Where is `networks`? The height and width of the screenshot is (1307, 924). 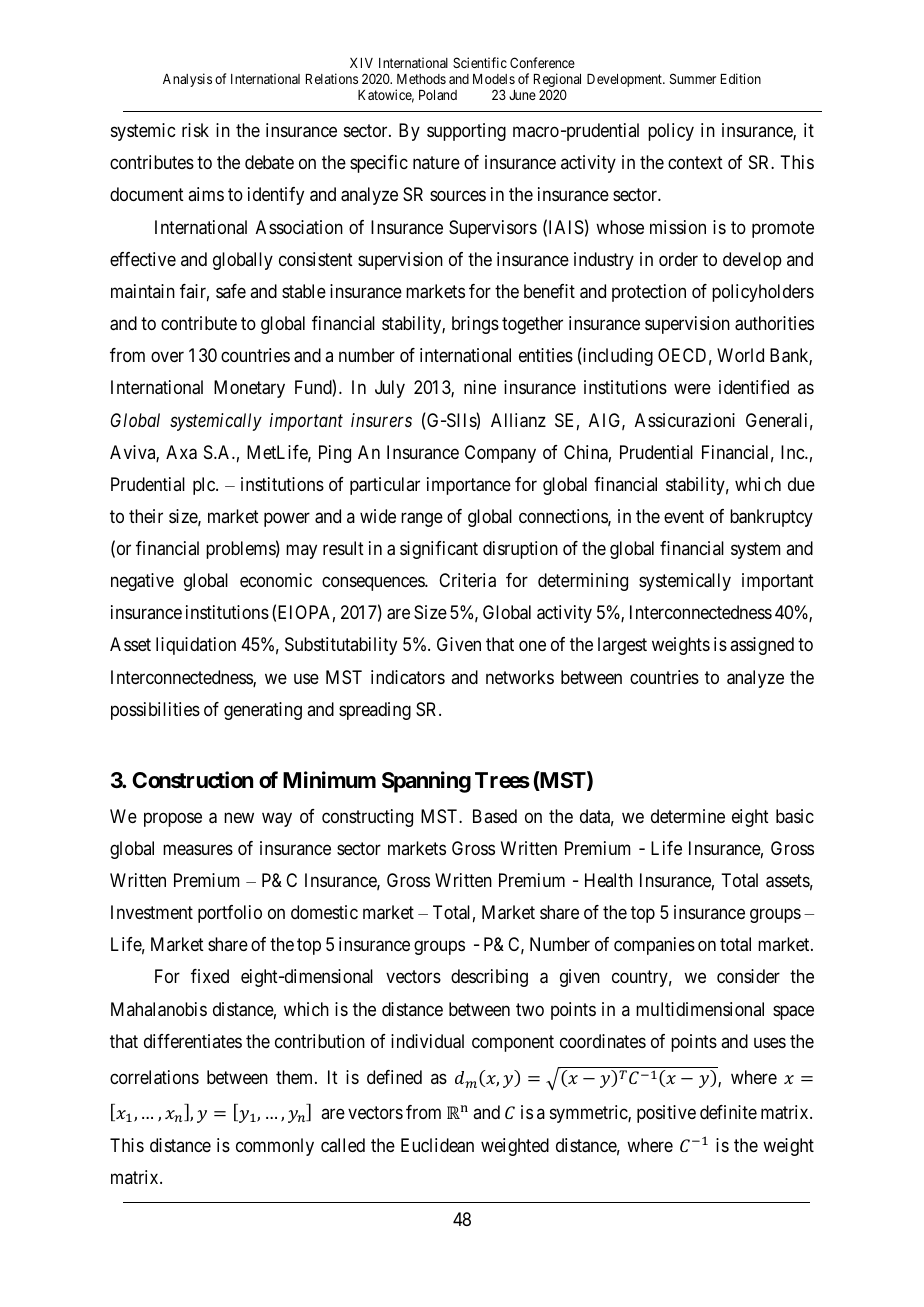 networks is located at coordinates (520, 677).
